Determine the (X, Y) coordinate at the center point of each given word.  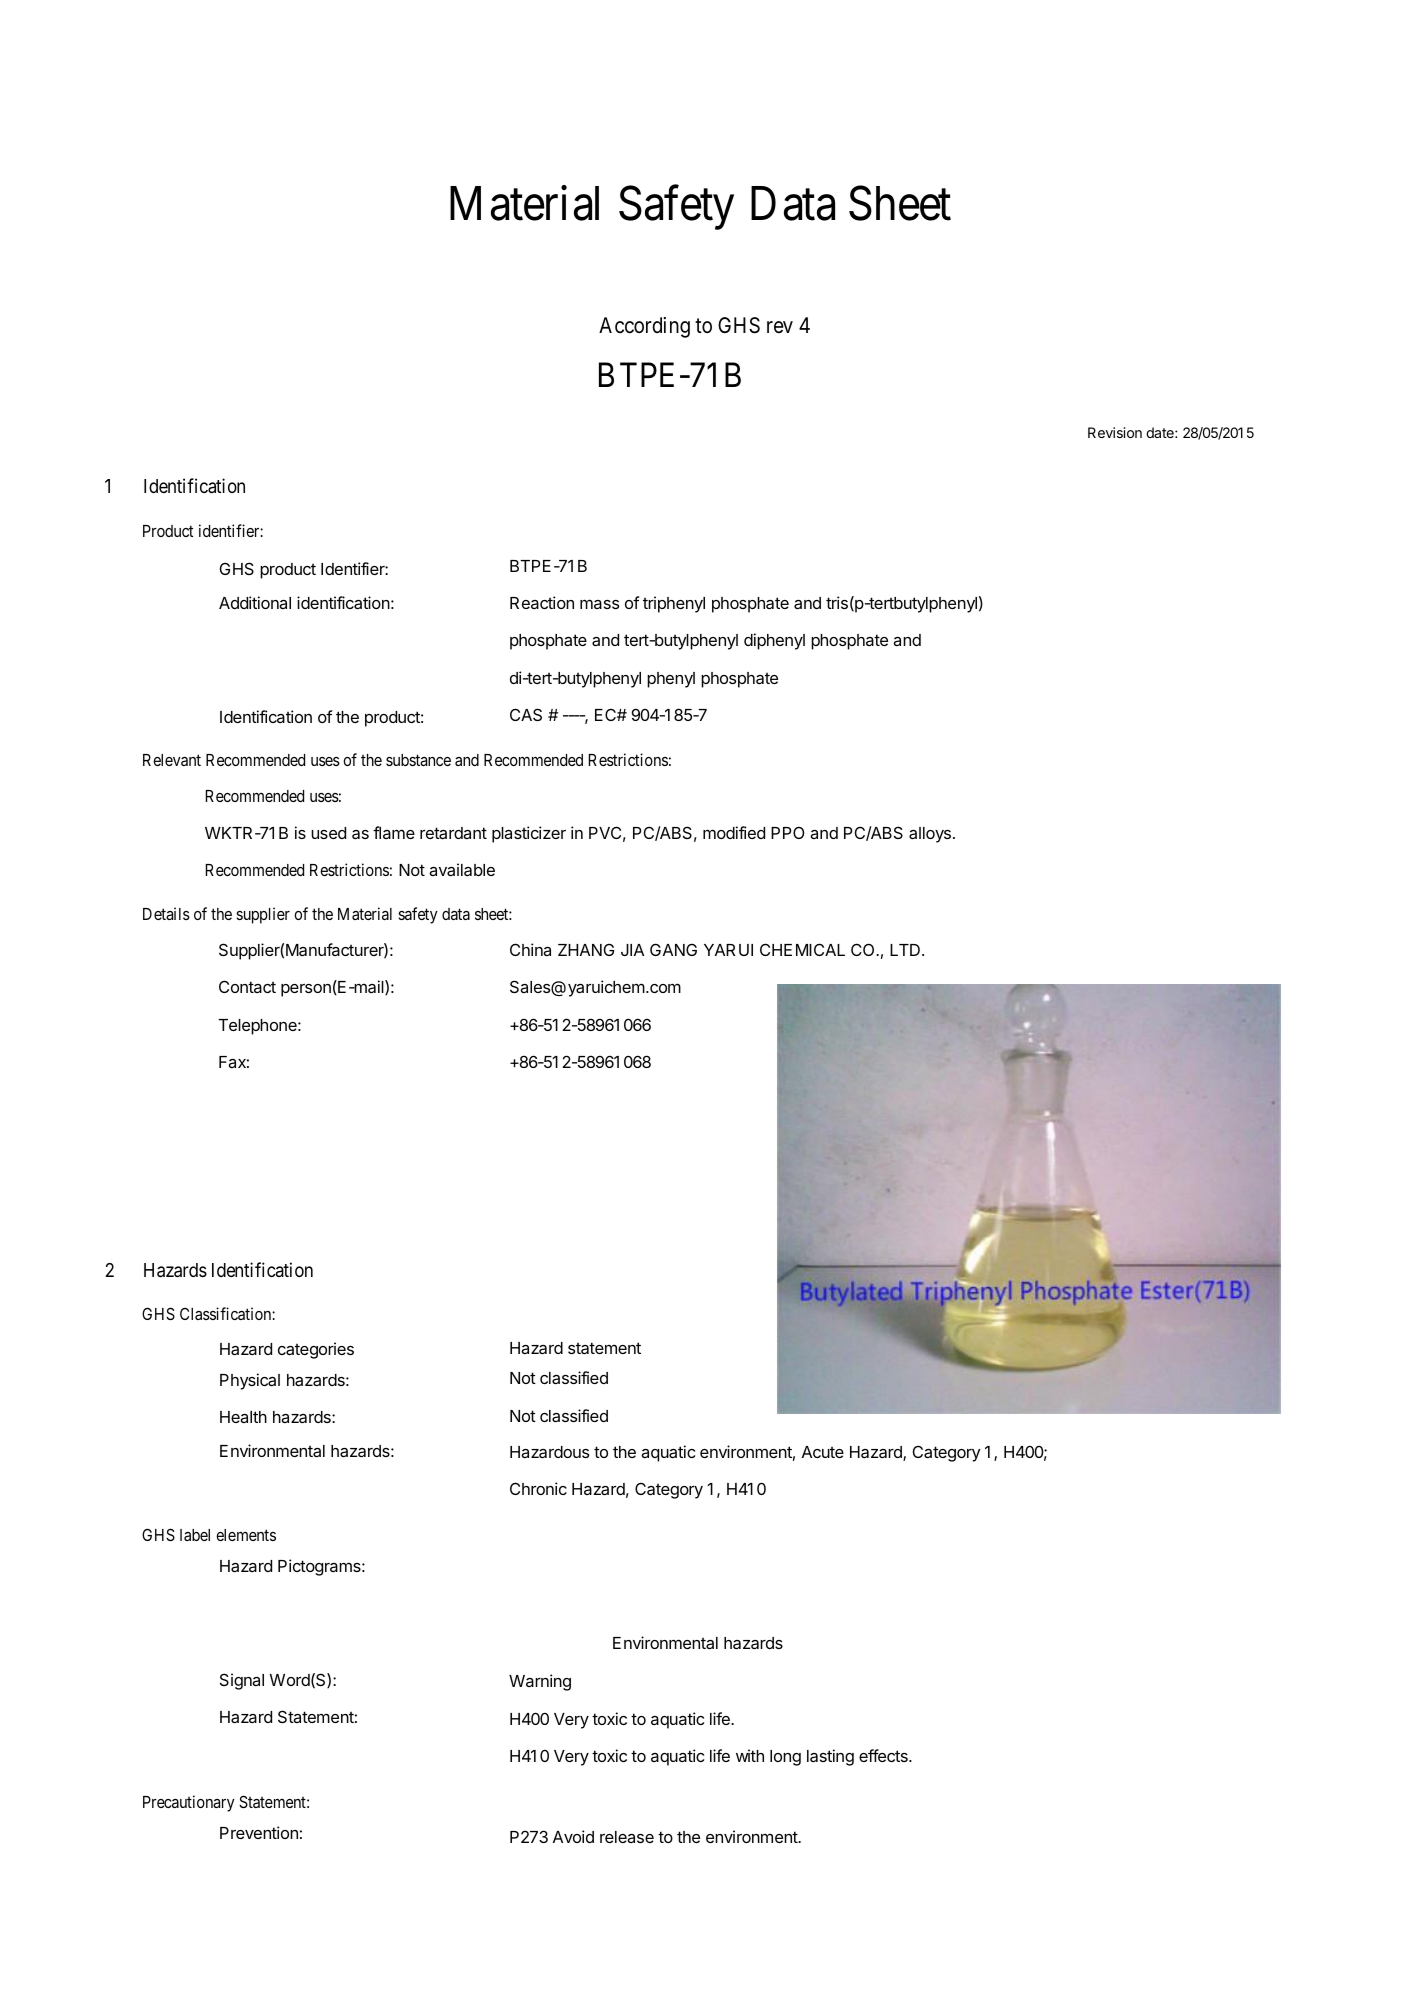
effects (884, 1755)
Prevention (259, 1832)
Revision (1115, 432)
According (644, 327)
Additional (255, 602)
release (627, 1837)
